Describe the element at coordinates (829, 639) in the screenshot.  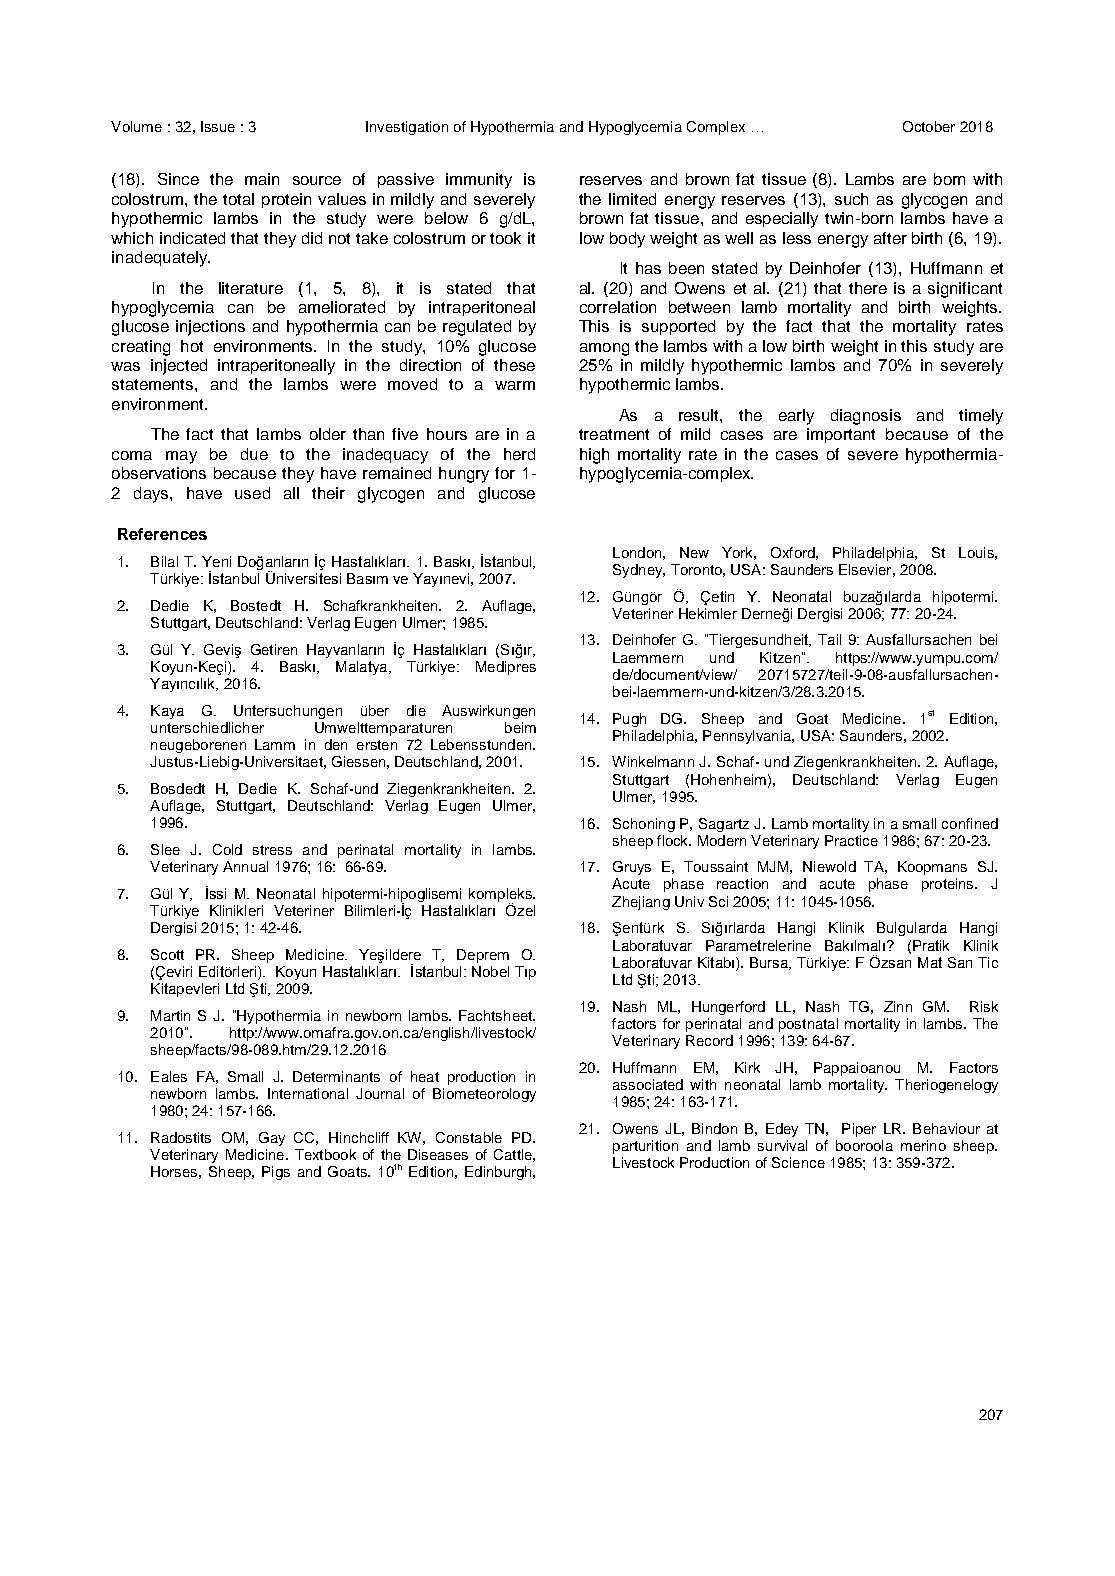
I see `Tail` at that location.
